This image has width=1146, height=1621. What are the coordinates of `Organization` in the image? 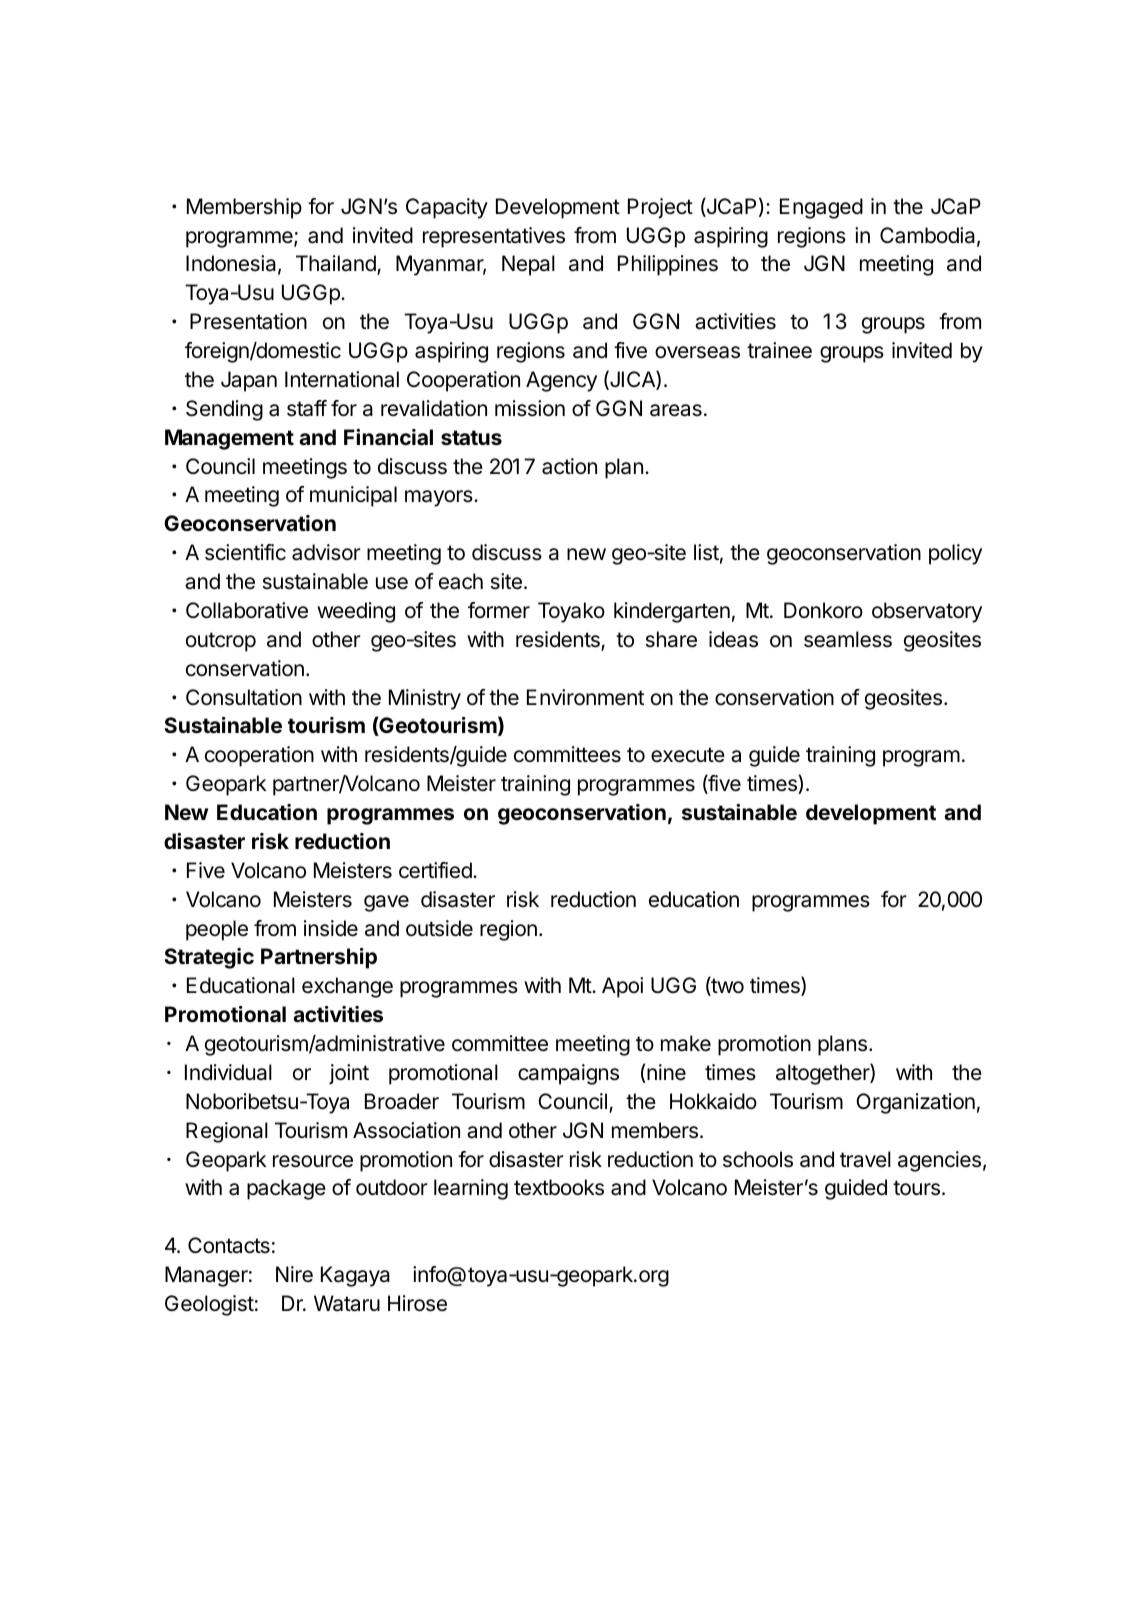 It's located at (915, 1103).
